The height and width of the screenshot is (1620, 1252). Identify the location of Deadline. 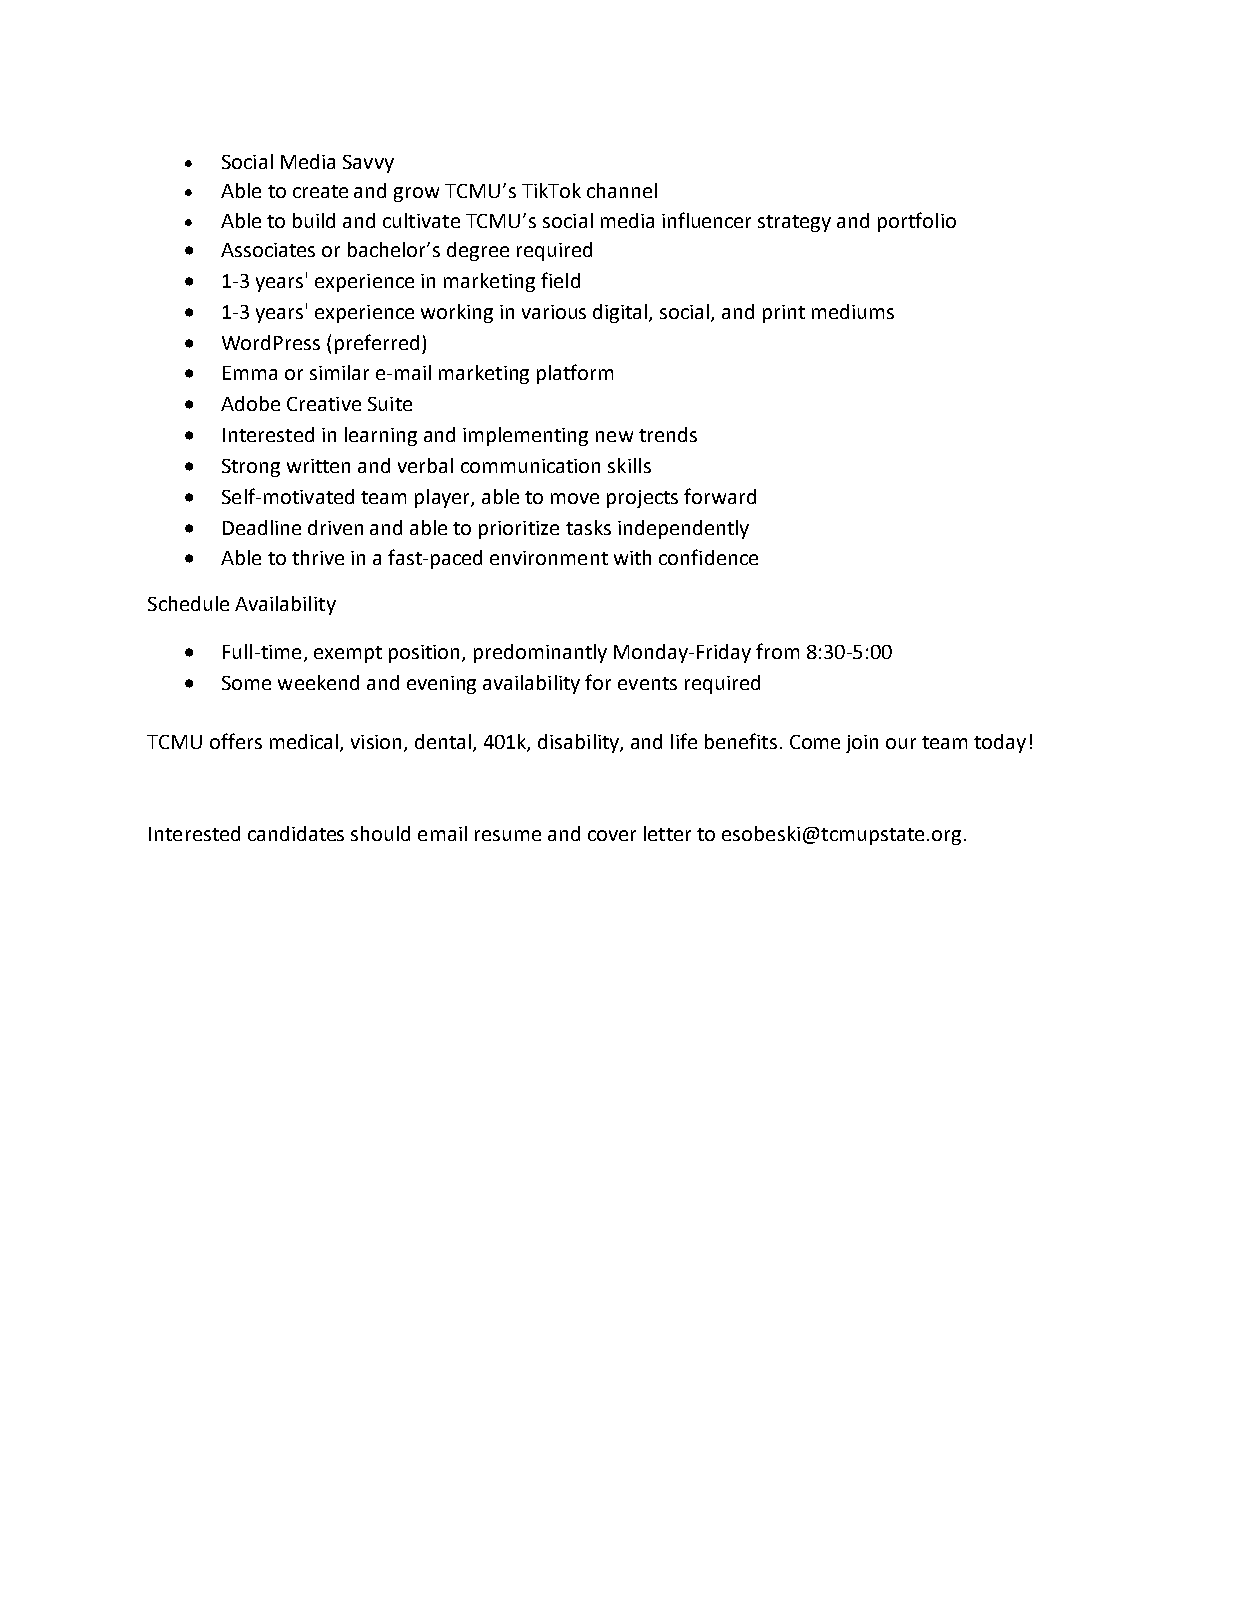
(262, 527).
